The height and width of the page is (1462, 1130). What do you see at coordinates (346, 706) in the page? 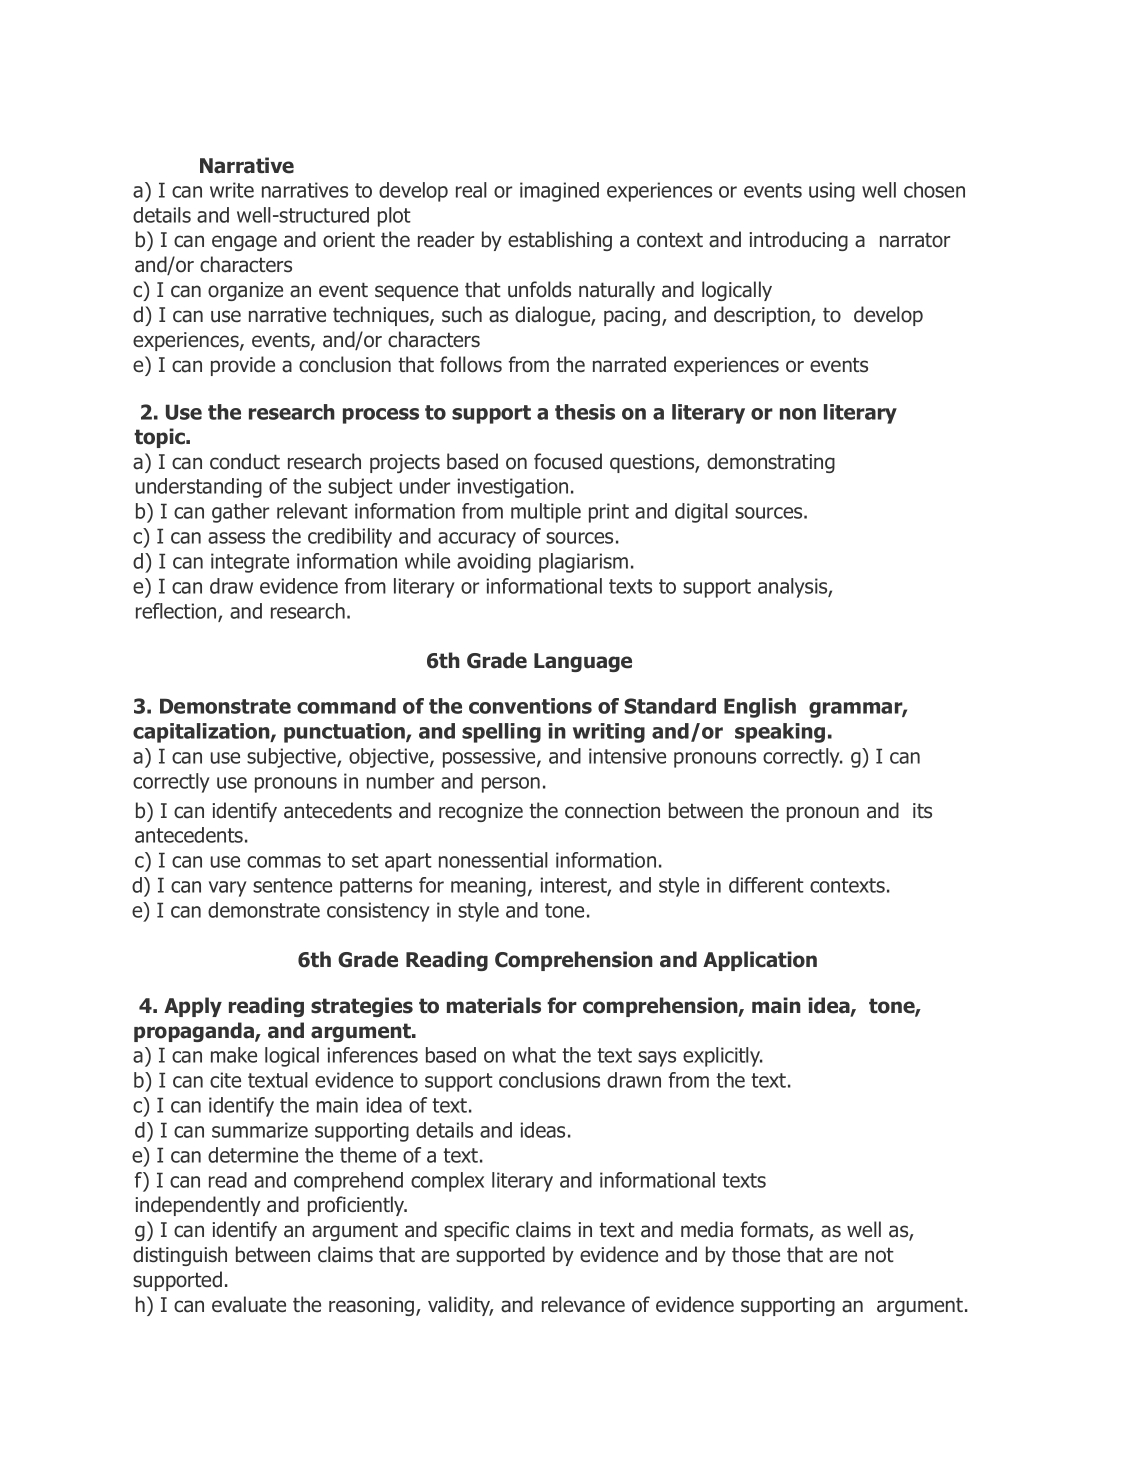
I see `command` at bounding box center [346, 706].
